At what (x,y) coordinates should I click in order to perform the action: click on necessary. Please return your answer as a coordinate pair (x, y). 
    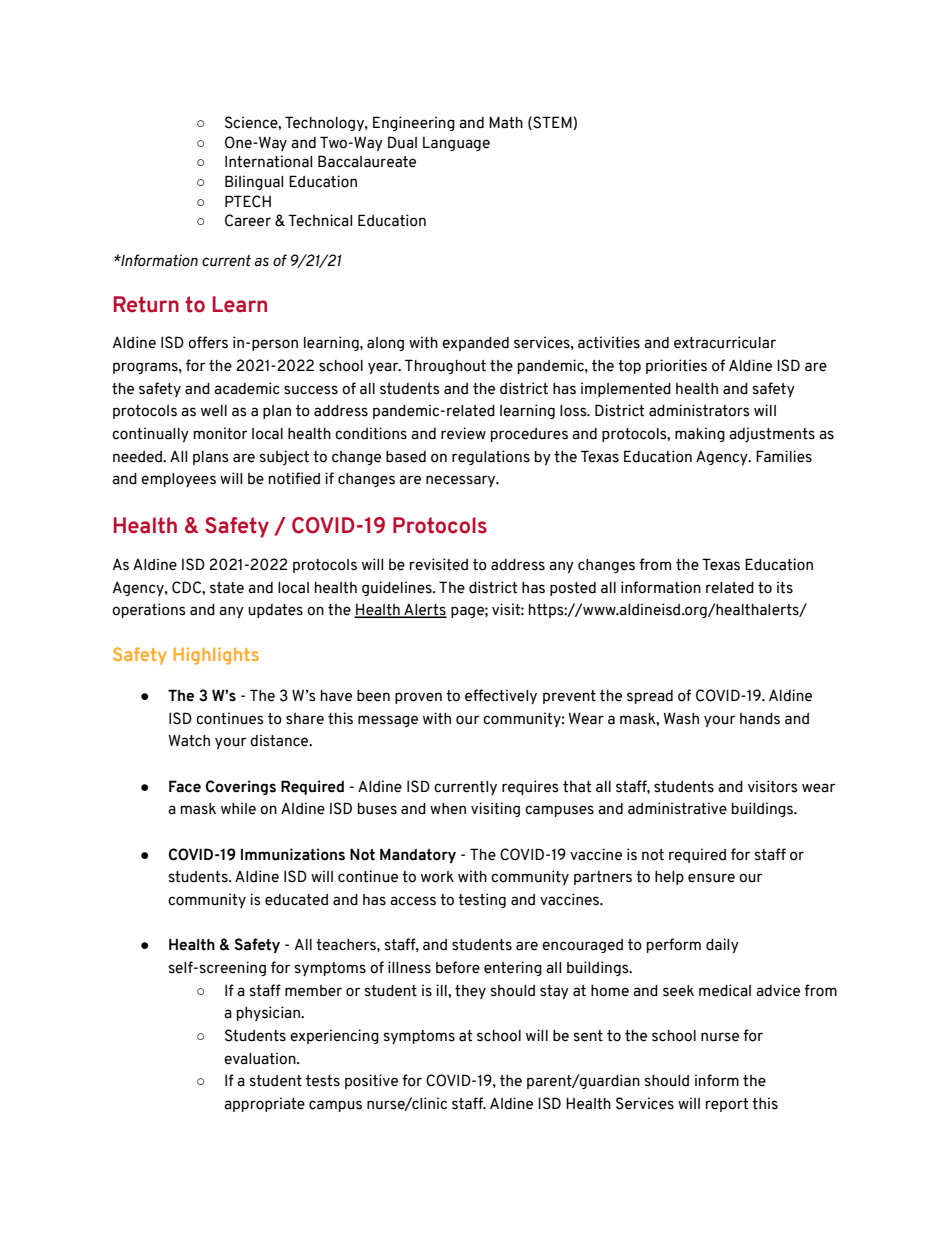
    Looking at the image, I should click on (462, 481).
